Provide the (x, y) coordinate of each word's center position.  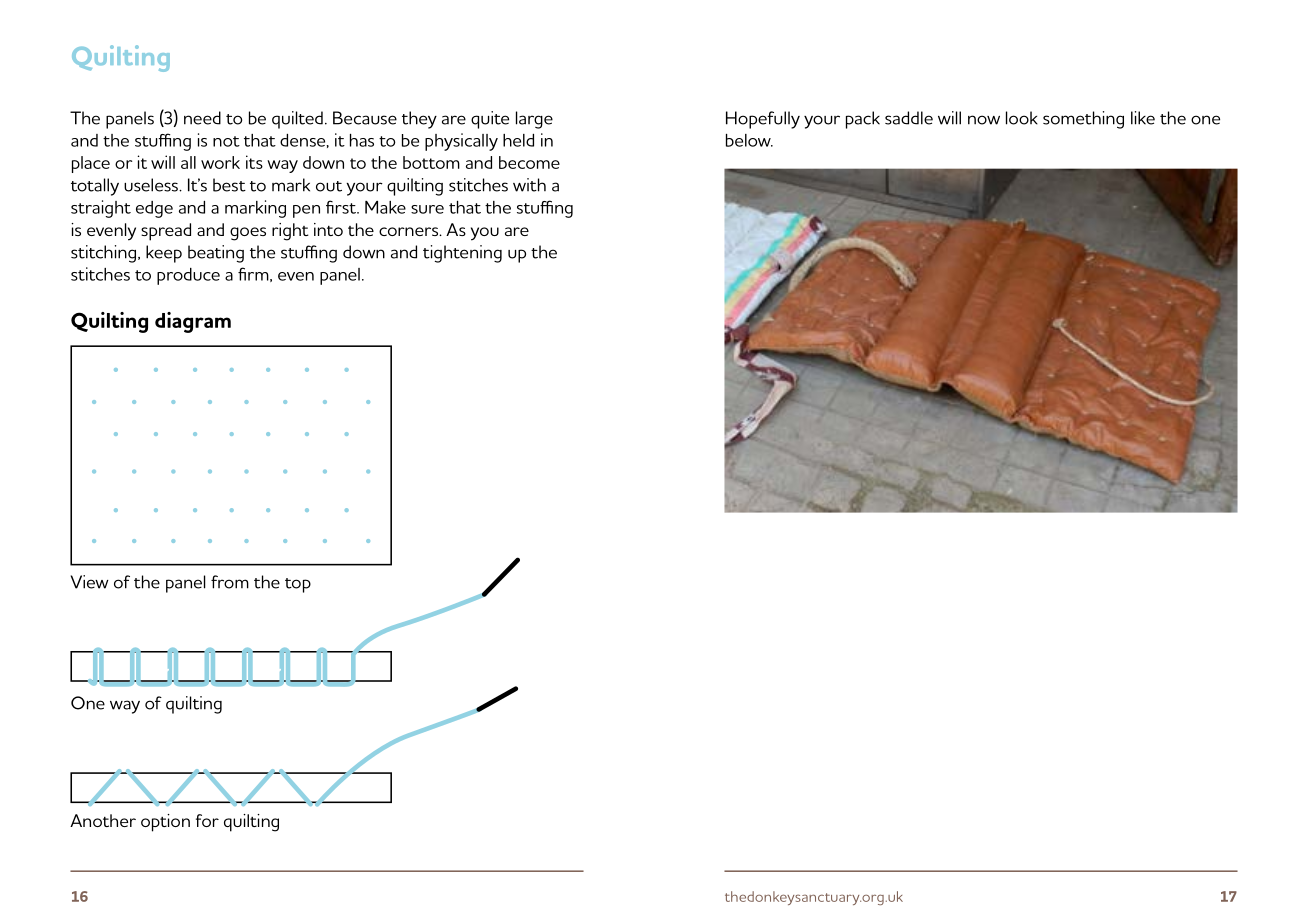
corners (410, 231)
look (1022, 118)
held (518, 140)
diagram (193, 322)
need (202, 118)
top (298, 585)
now (984, 120)
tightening (462, 254)
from (230, 582)
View (90, 582)
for (207, 820)
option (165, 823)
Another (103, 820)
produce (188, 276)
